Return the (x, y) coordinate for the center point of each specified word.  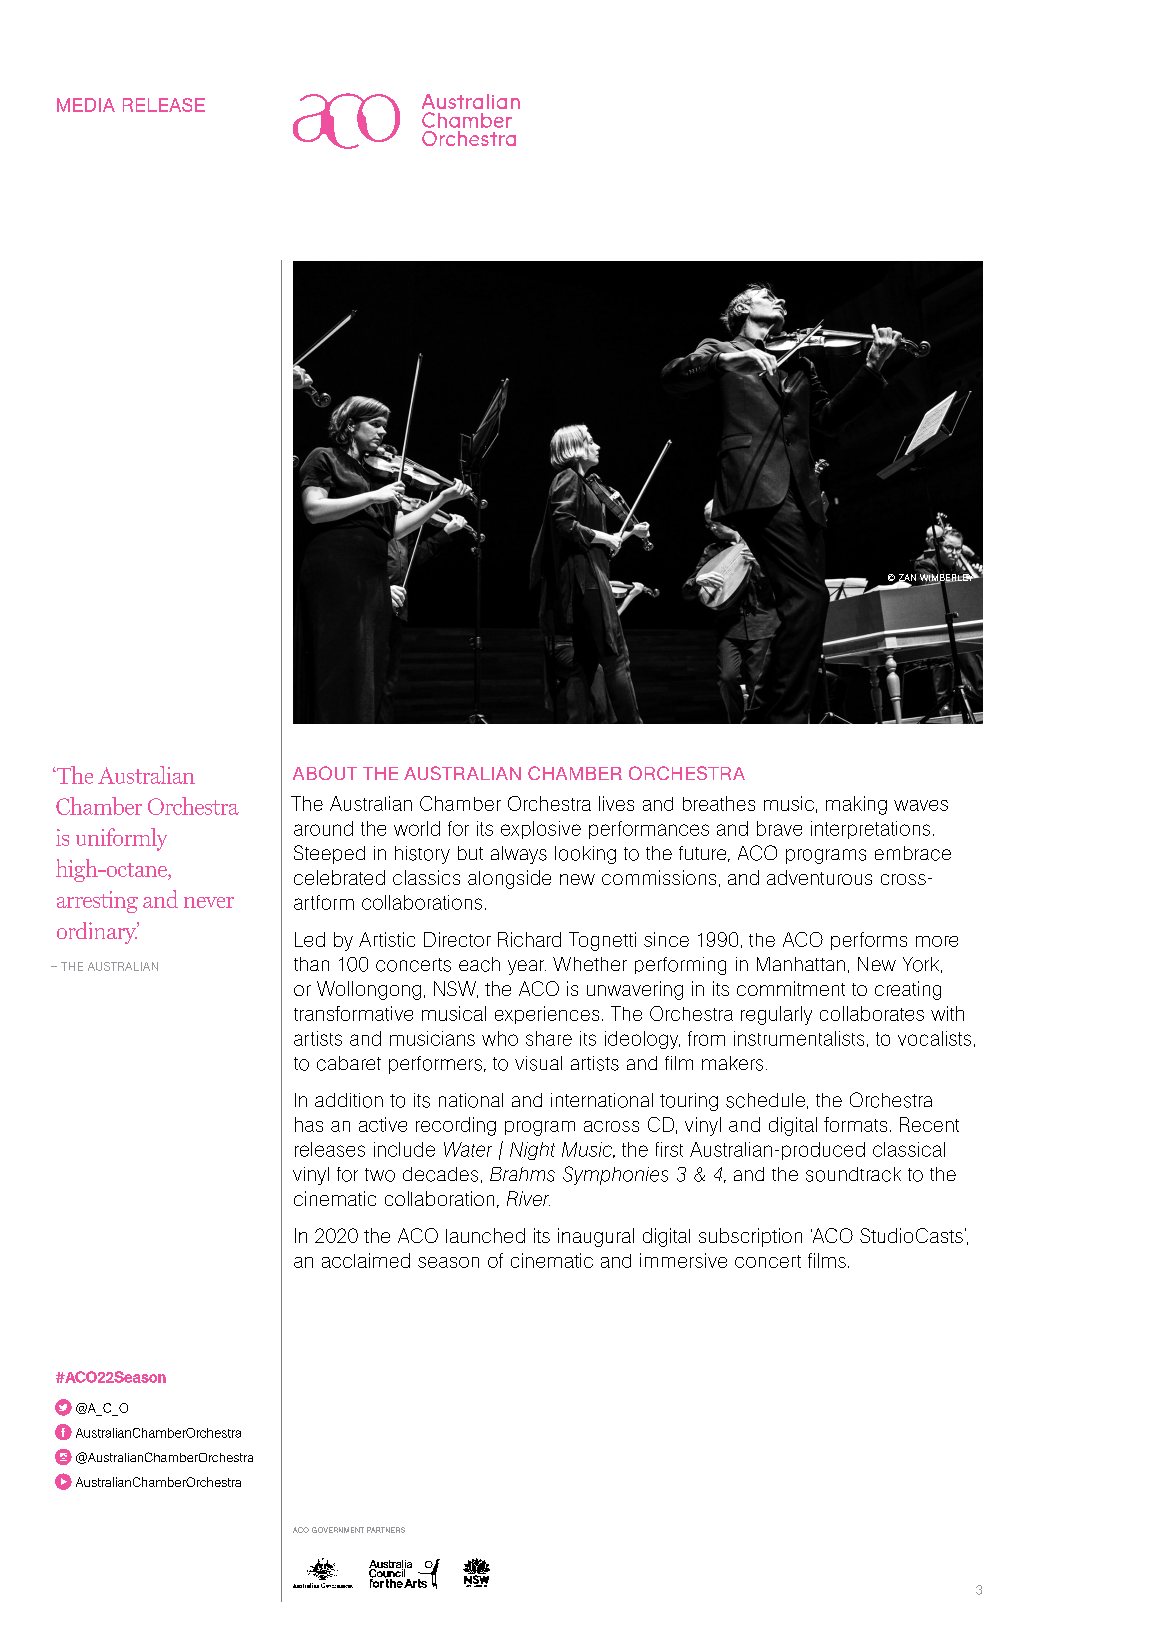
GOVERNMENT (338, 1530)
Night (532, 1151)
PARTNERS (386, 1530)
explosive (541, 830)
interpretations (870, 830)
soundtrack (853, 1174)
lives (616, 803)
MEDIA (86, 105)
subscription (750, 1237)
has (309, 1124)
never (209, 902)
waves (921, 805)
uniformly (121, 839)
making (856, 805)
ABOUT (325, 773)
